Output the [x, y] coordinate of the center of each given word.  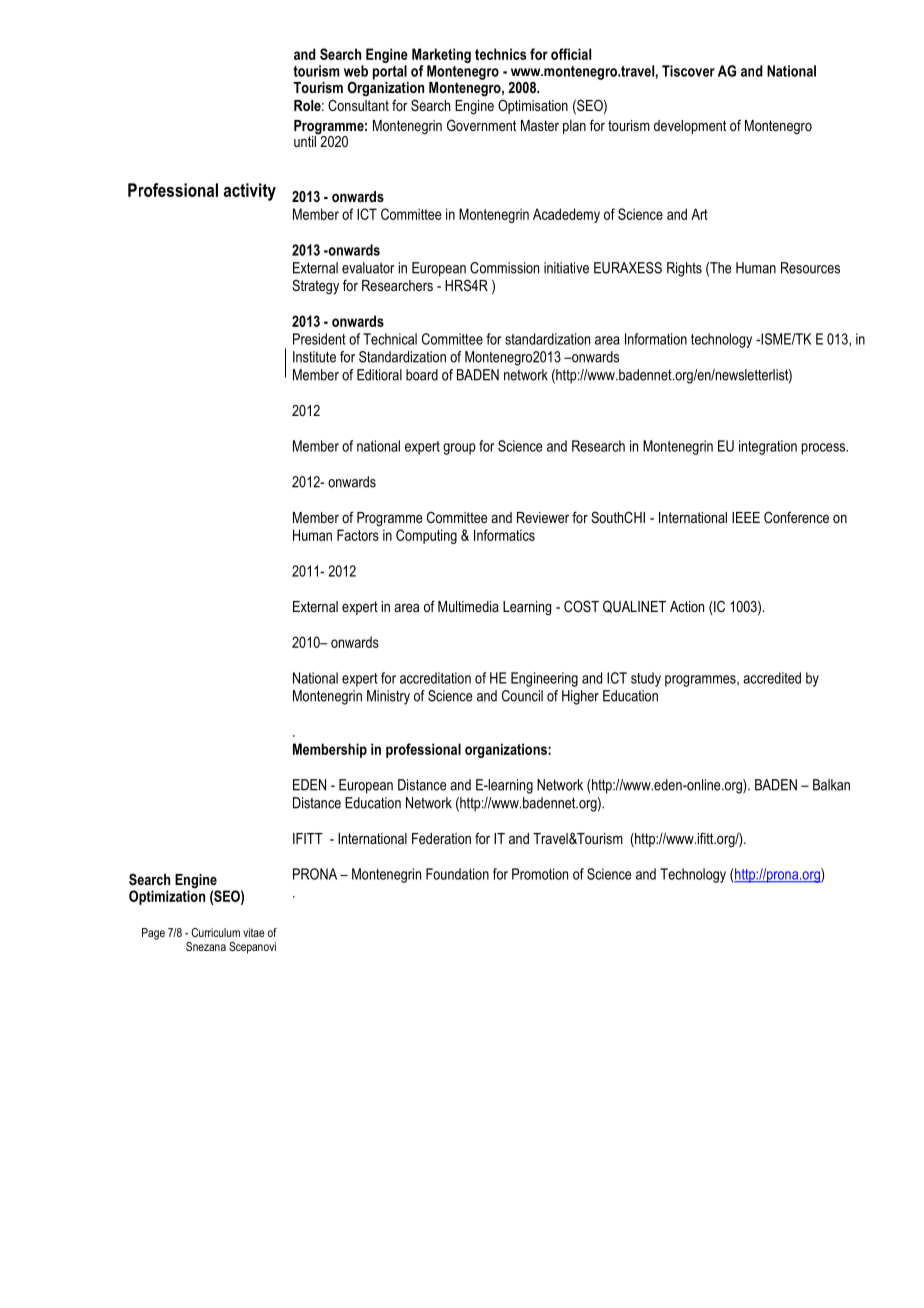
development [690, 127]
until [306, 140]
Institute [314, 357]
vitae [254, 932]
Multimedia [468, 606]
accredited [772, 678]
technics [500, 54]
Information [656, 339]
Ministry [388, 697]
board [422, 375]
